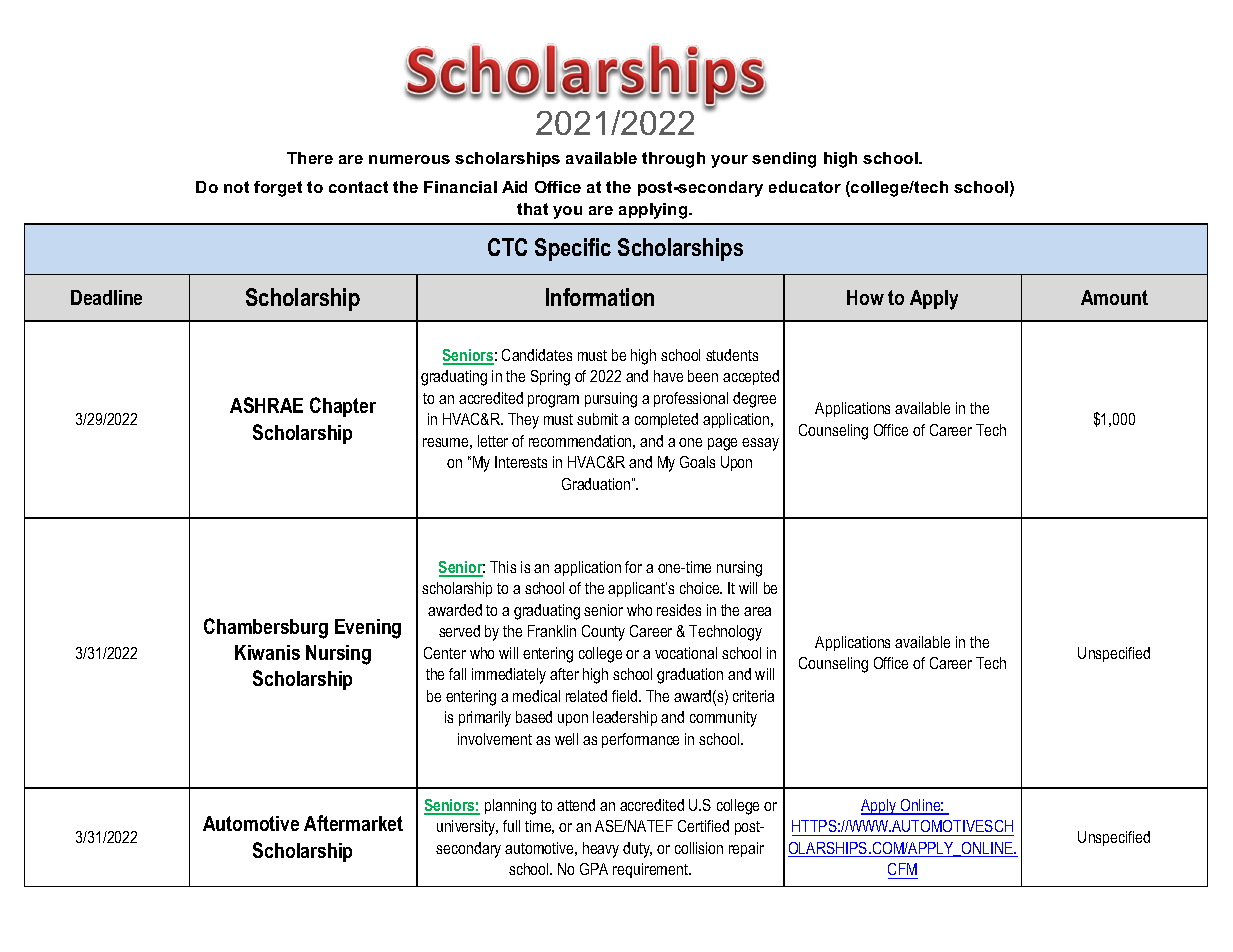 The image size is (1233, 952). Describe the element at coordinates (467, 828) in the page. I see `university` at that location.
